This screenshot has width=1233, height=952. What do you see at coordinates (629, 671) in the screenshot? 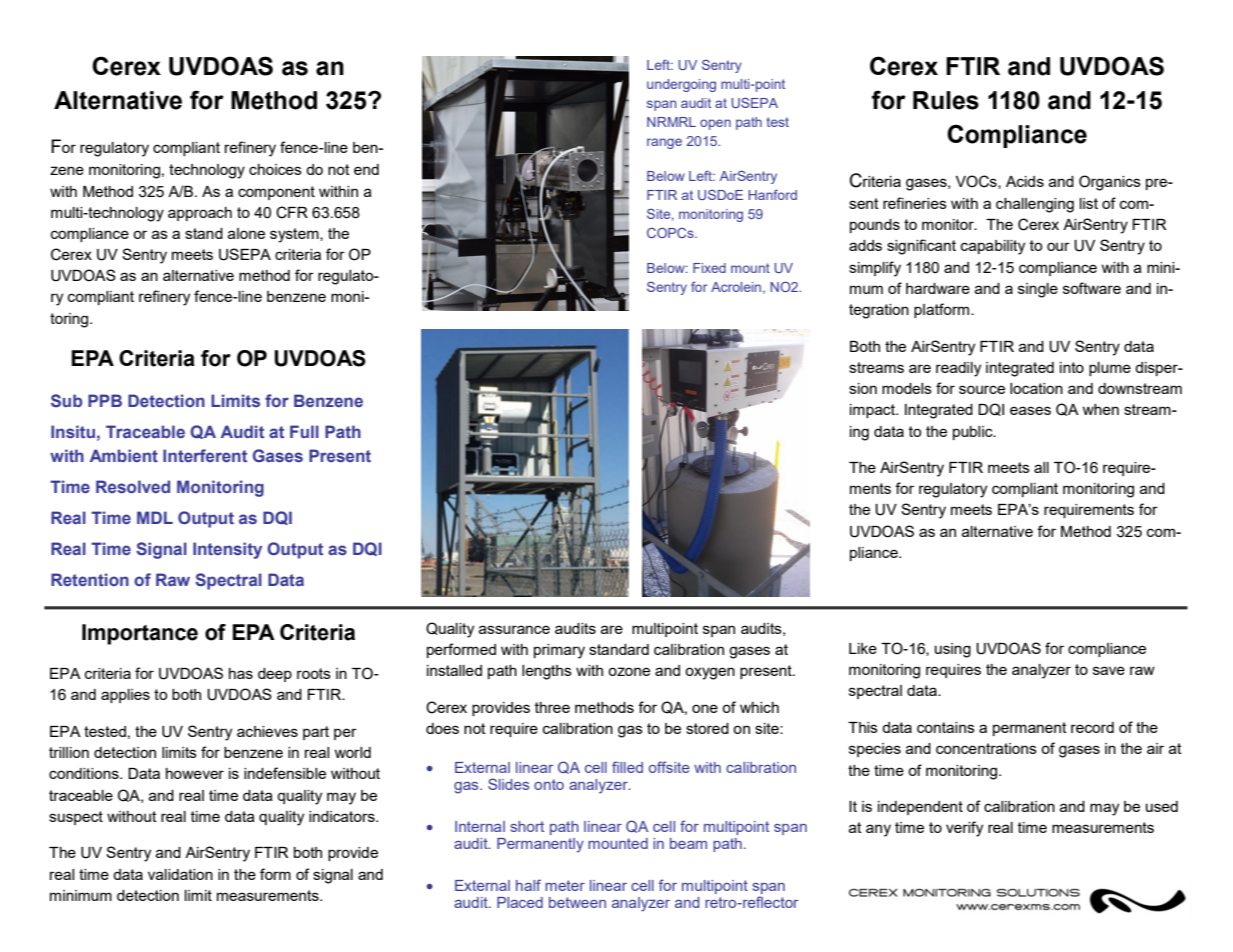
I see `ozone` at bounding box center [629, 671].
